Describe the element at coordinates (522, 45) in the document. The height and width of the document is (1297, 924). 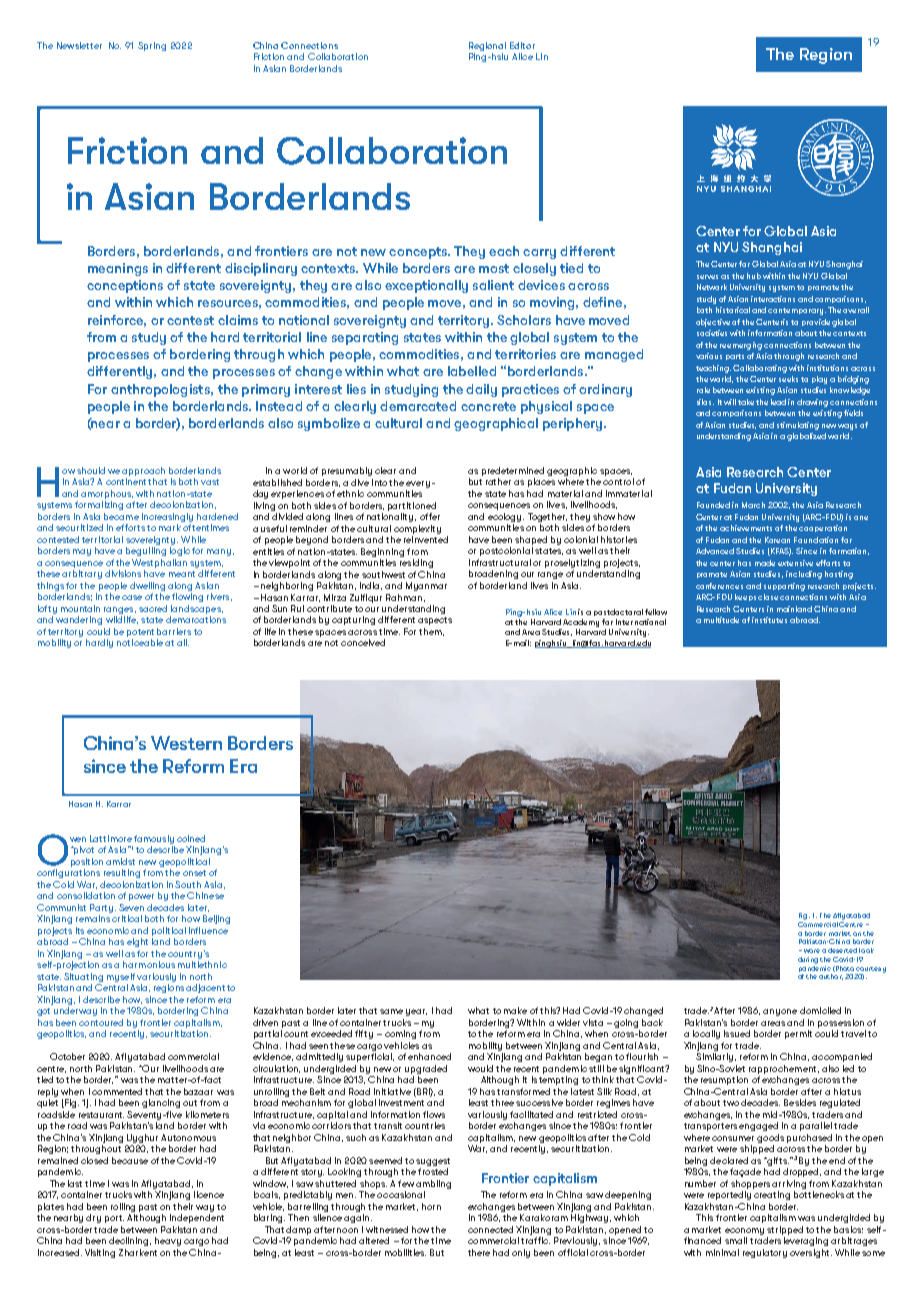
I see `Editor` at that location.
